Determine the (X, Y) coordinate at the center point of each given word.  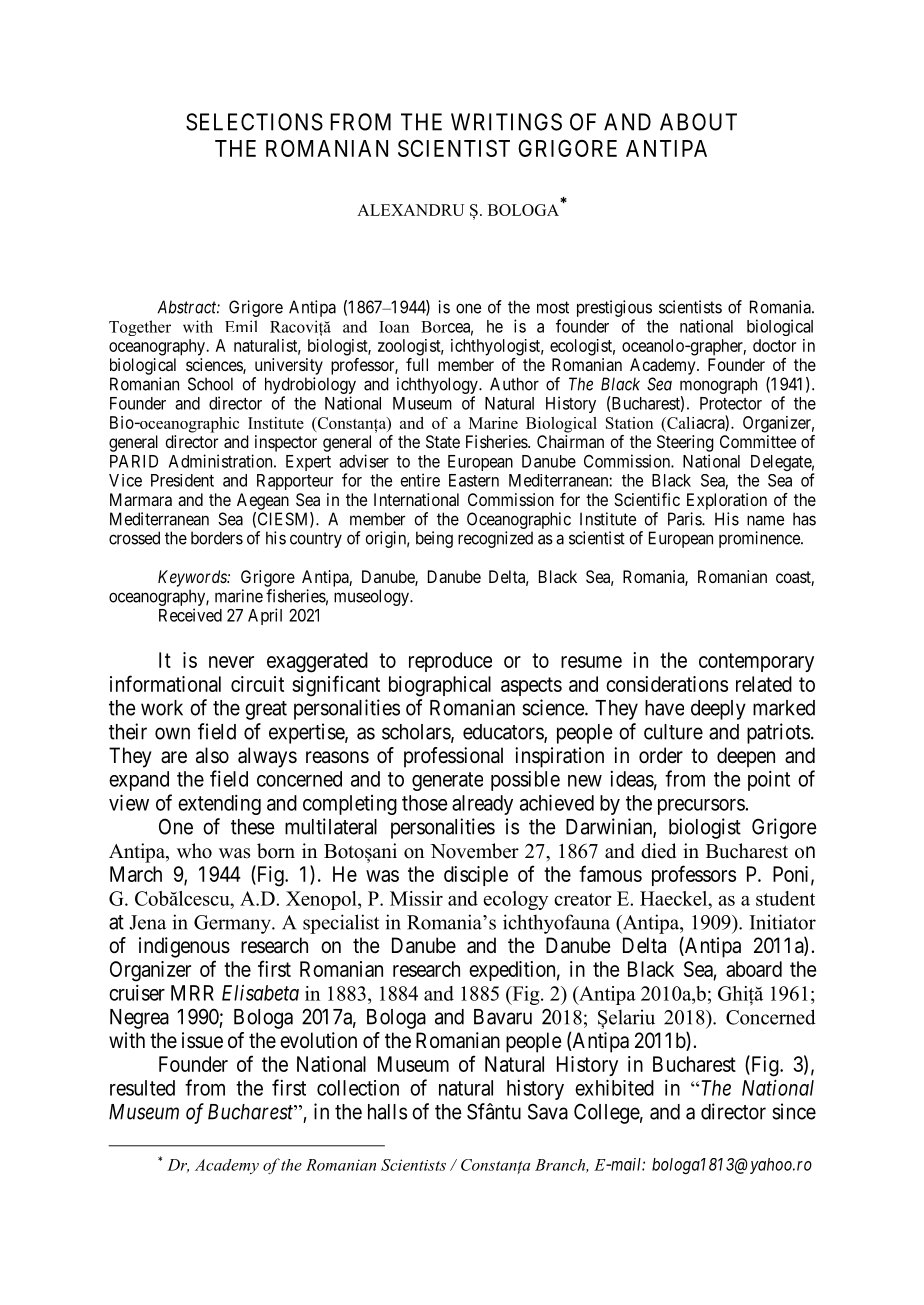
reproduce (450, 662)
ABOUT (698, 122)
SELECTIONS (254, 122)
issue (202, 1040)
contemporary (756, 662)
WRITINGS (506, 122)
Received (190, 615)
